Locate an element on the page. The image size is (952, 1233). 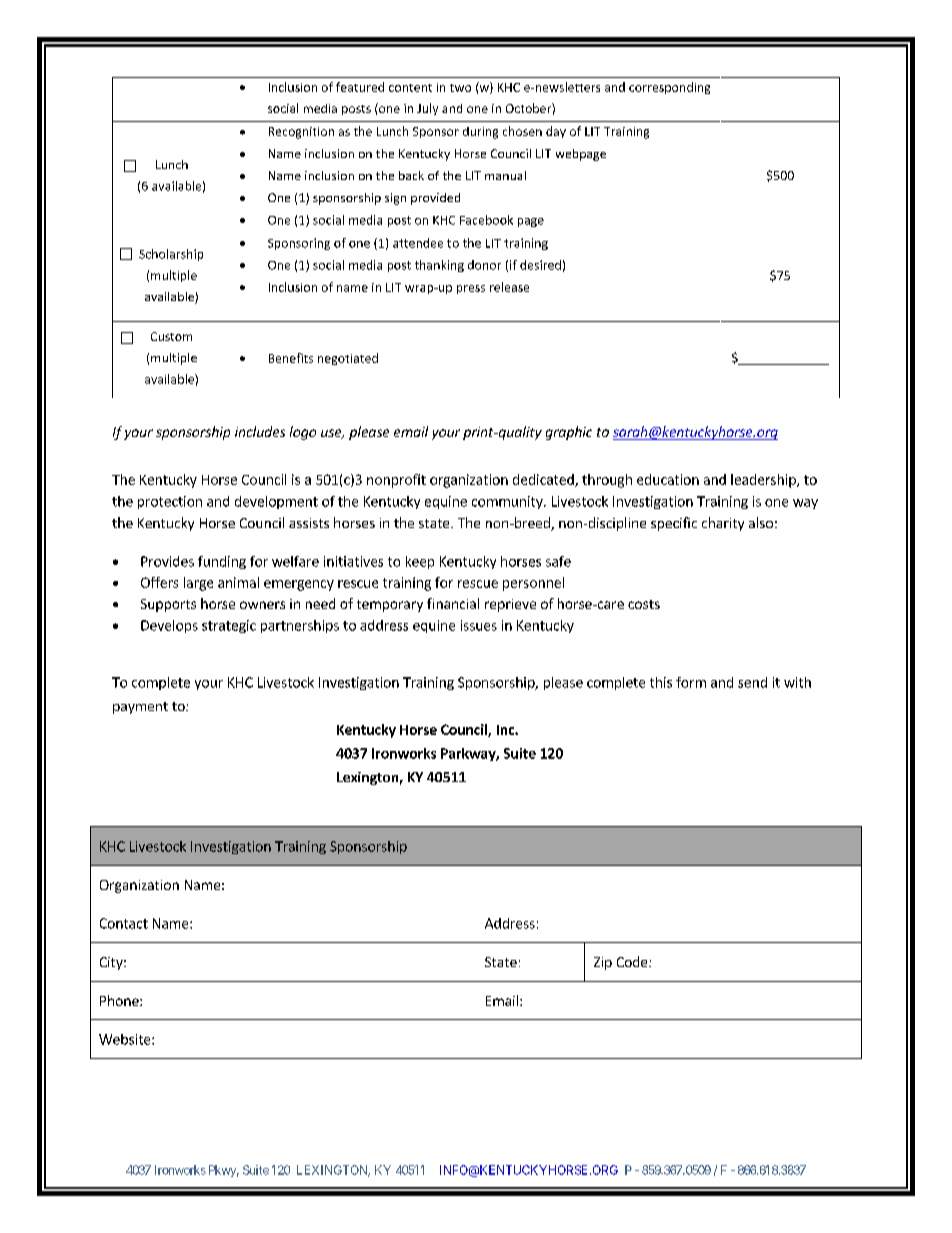
payment is located at coordinates (140, 708).
